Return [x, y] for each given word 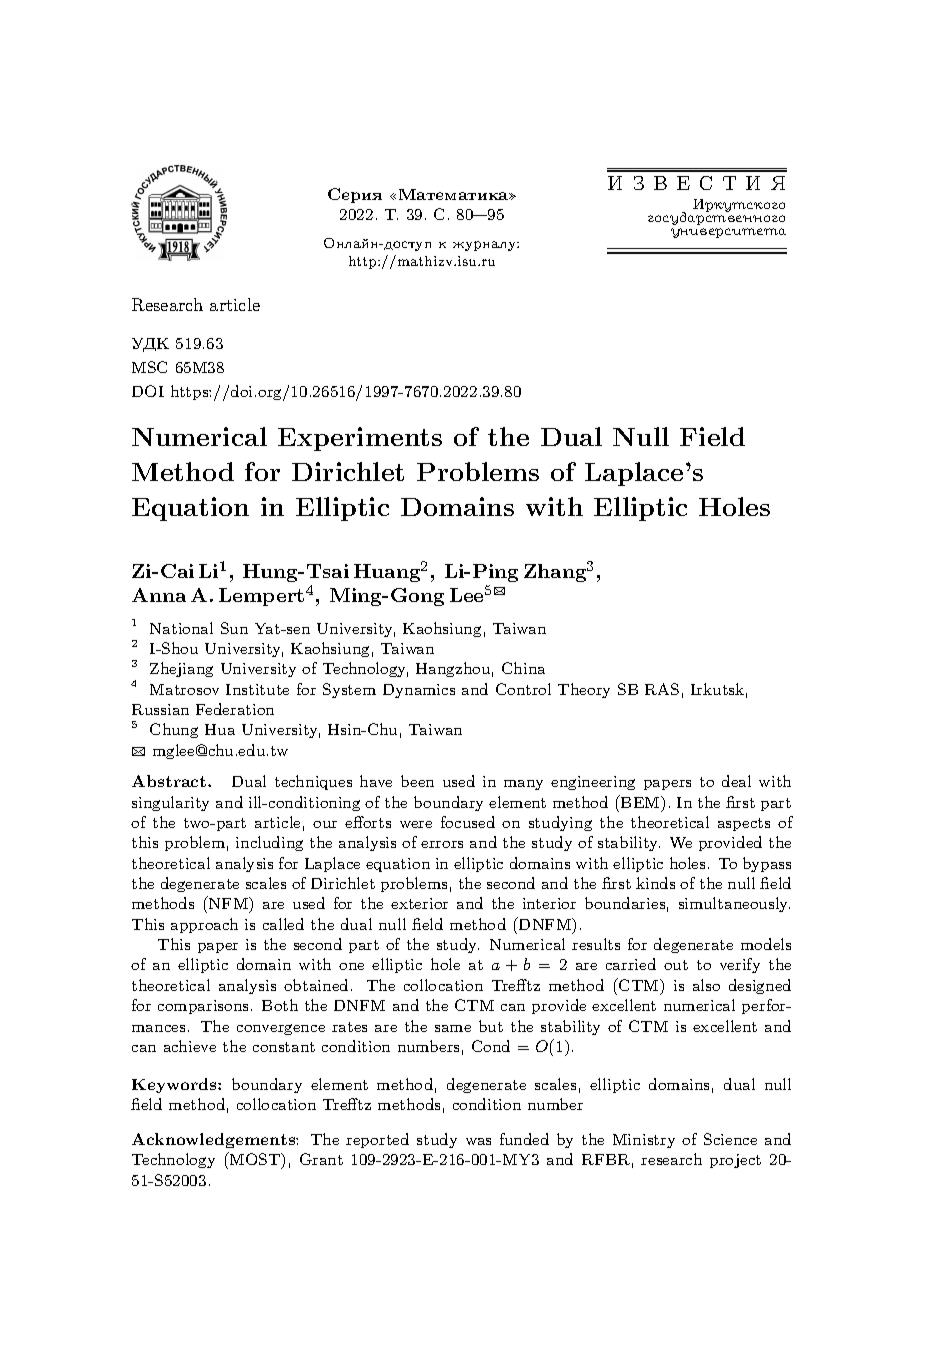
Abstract [170, 781]
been [417, 781]
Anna [159, 595]
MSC [149, 367]
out [676, 965]
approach [204, 925]
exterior [419, 903]
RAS [662, 689]
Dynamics [419, 691]
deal [736, 781]
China [523, 668]
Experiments [360, 439]
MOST [255, 1160]
